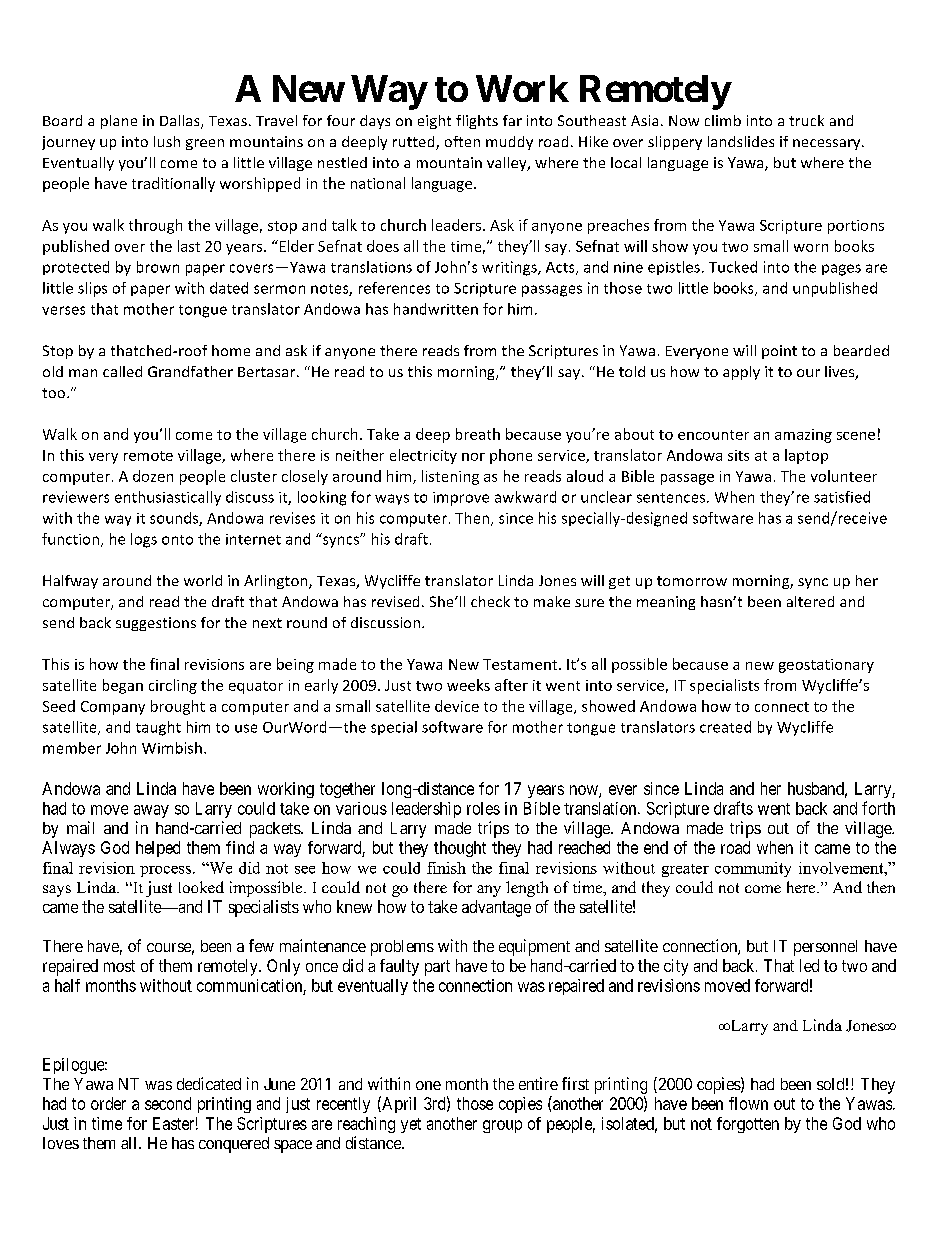  What do you see at coordinates (168, 1103) in the document?
I see `second` at bounding box center [168, 1103].
